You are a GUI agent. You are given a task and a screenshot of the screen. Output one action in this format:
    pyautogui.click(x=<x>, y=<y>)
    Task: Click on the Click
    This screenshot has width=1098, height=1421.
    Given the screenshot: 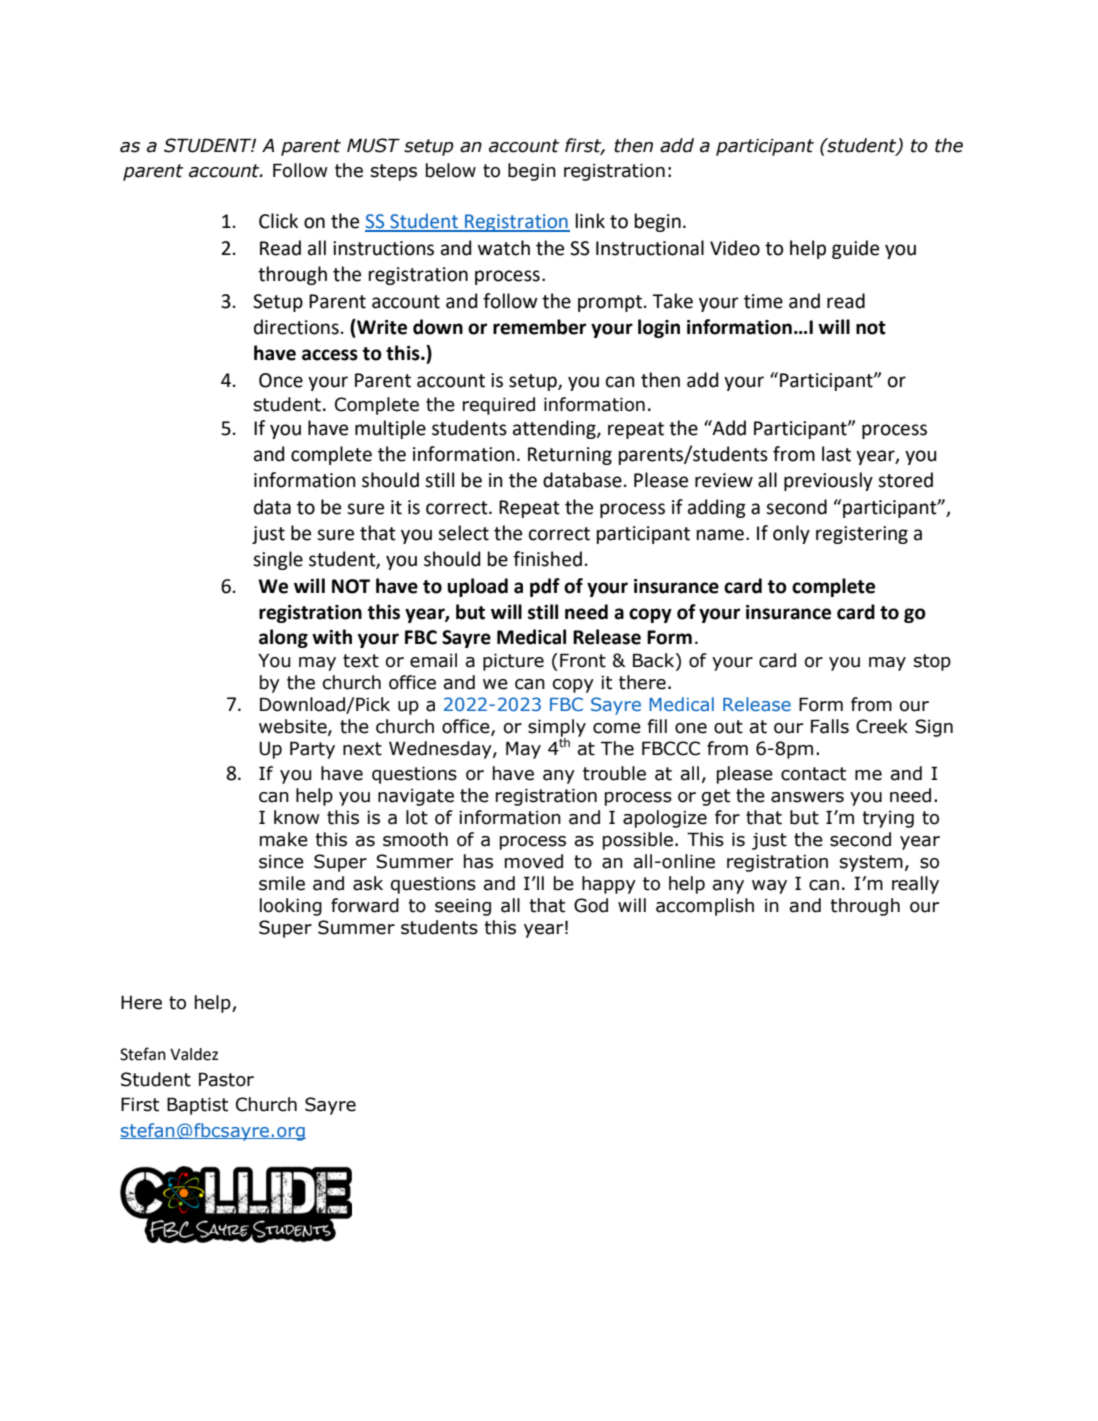 What is the action you would take?
    pyautogui.click(x=278, y=221)
